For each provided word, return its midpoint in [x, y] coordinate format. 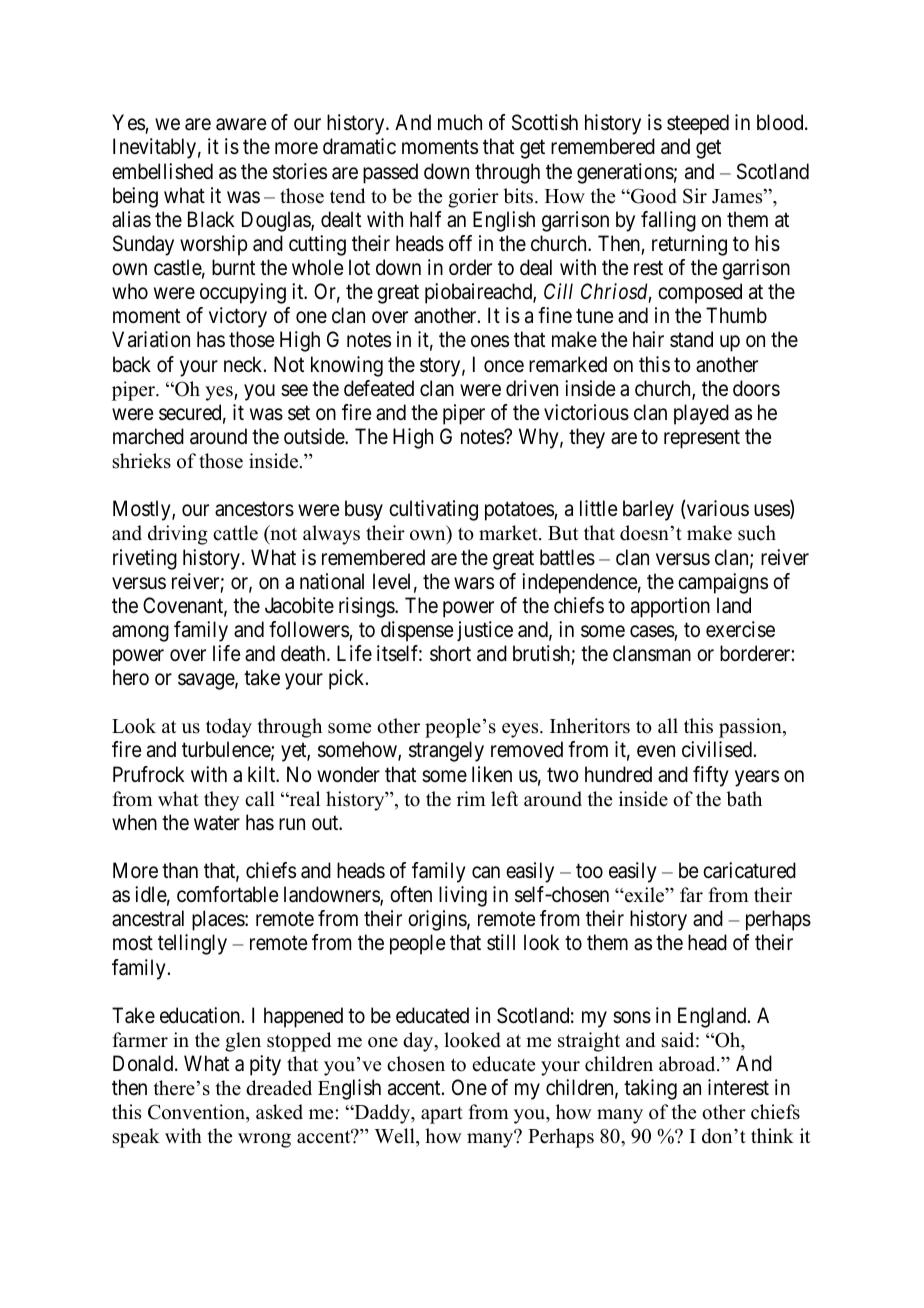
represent [702, 439]
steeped [698, 124]
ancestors [254, 509]
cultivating [433, 510]
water [217, 823]
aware [241, 125]
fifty [711, 776]
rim [471, 798]
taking [650, 1089]
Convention [198, 1113]
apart [442, 1115]
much [460, 122]
